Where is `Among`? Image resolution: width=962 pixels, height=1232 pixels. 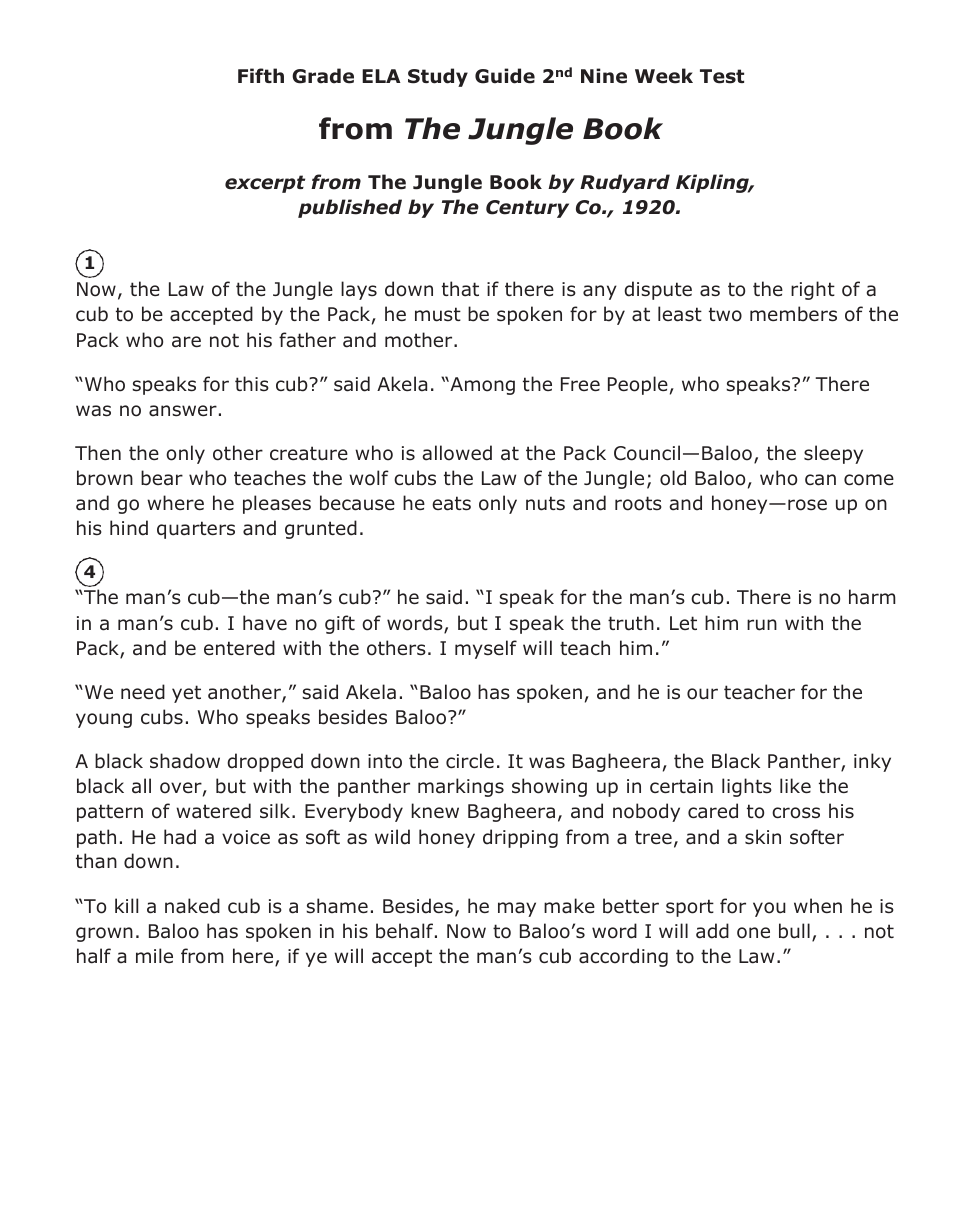 Among is located at coordinates (481, 386).
